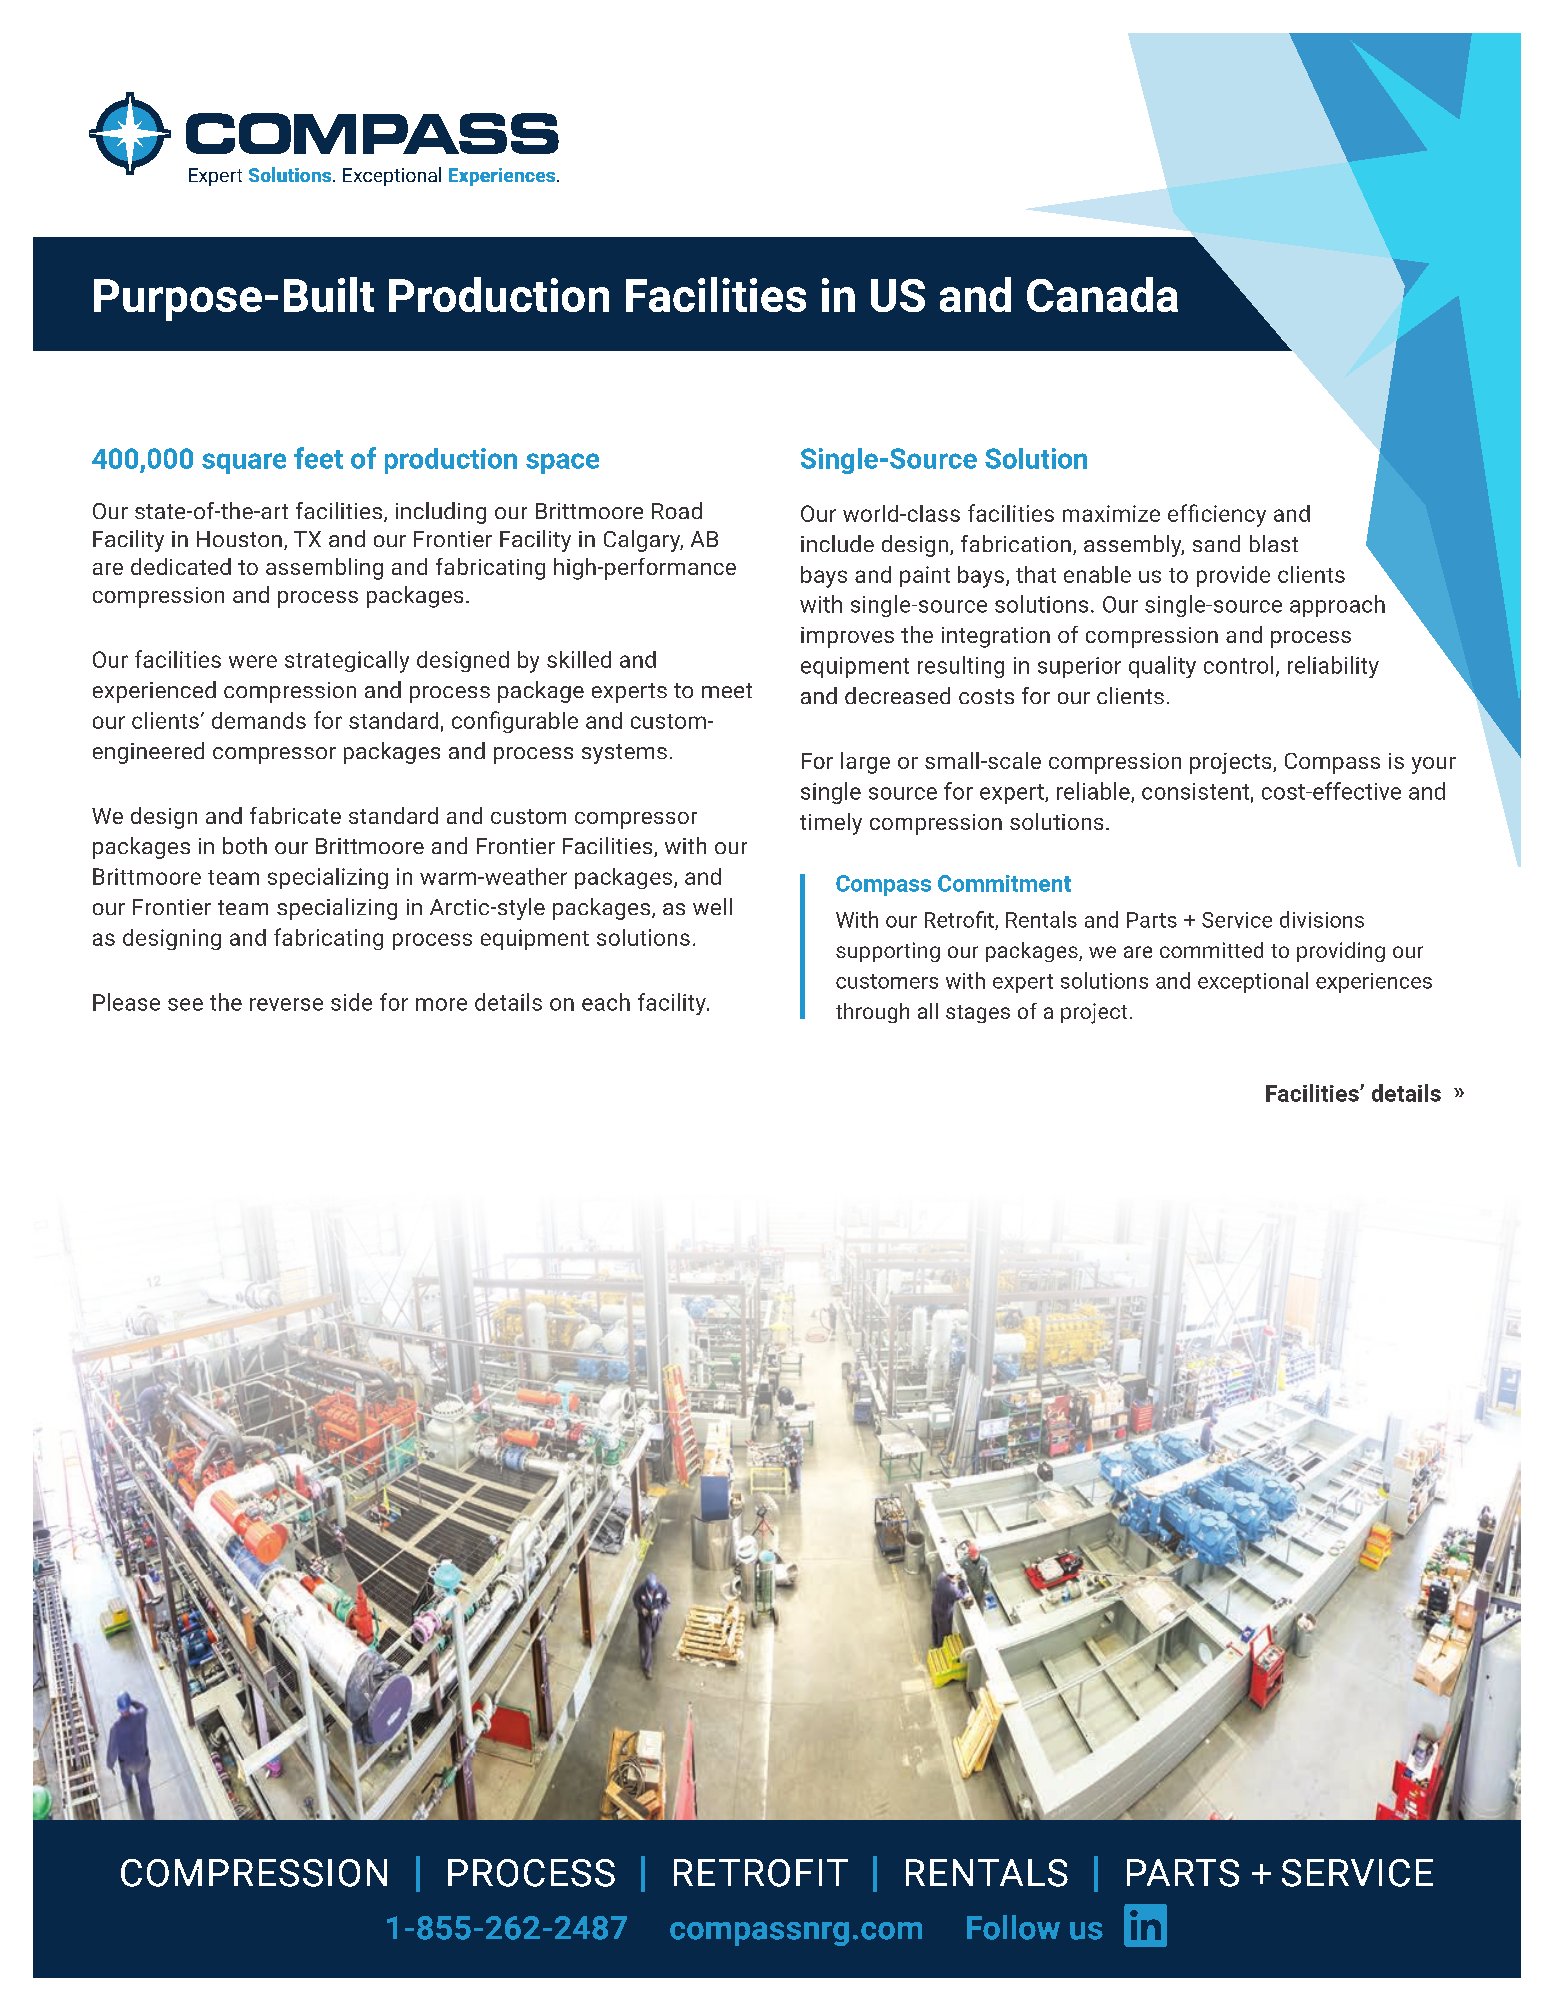  Describe the element at coordinates (286, 1004) in the page. I see `reverse` at that location.
